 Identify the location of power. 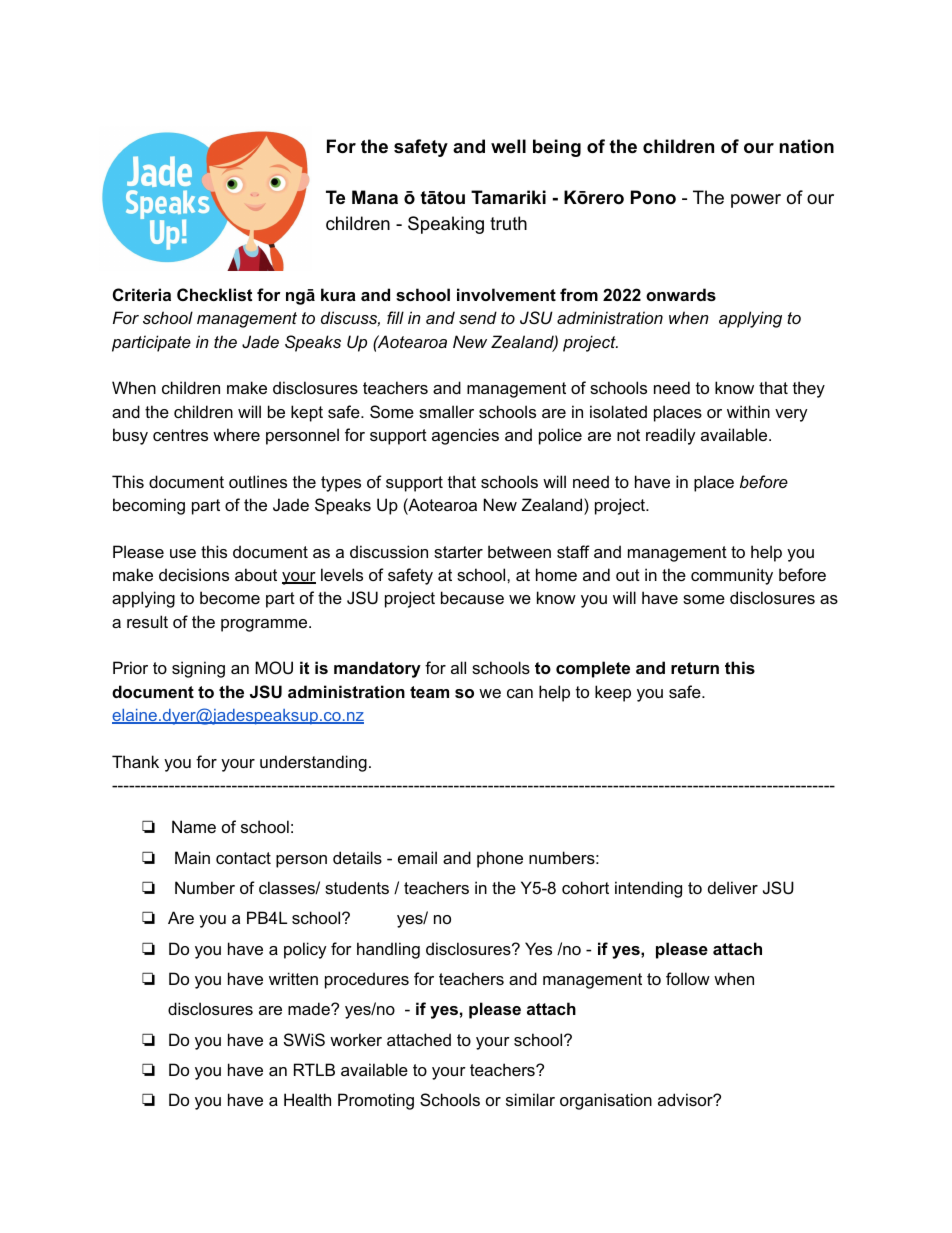
(756, 201).
